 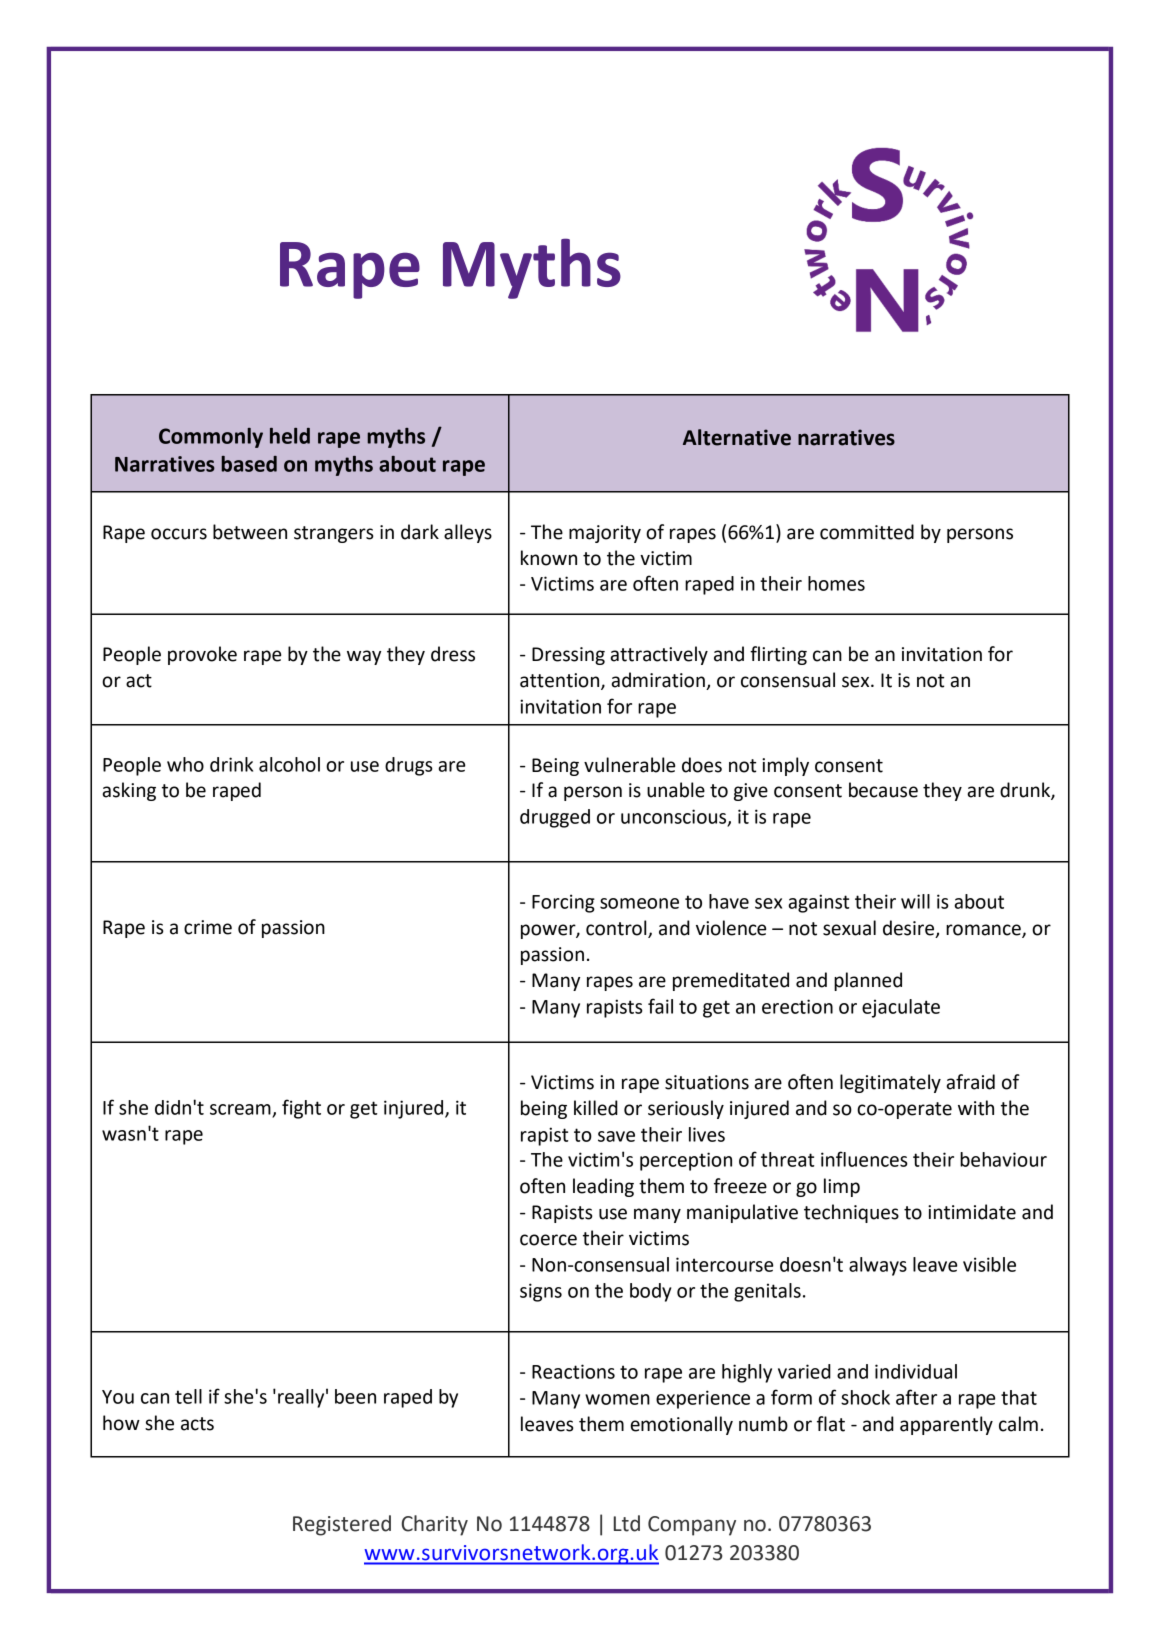 What do you see at coordinates (868, 981) in the screenshot?
I see `planned` at bounding box center [868, 981].
